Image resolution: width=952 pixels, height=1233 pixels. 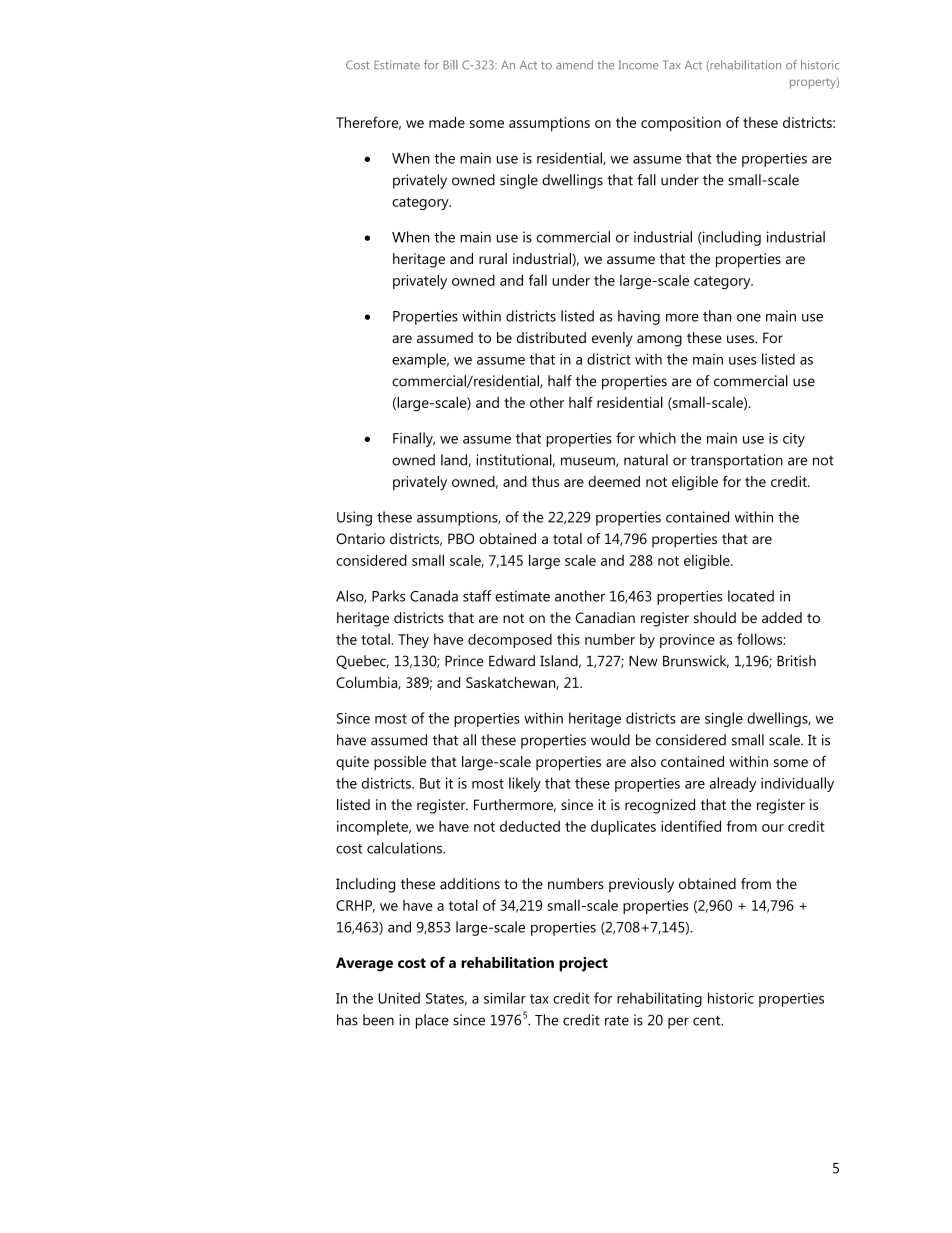 I want to click on one, so click(x=749, y=317).
